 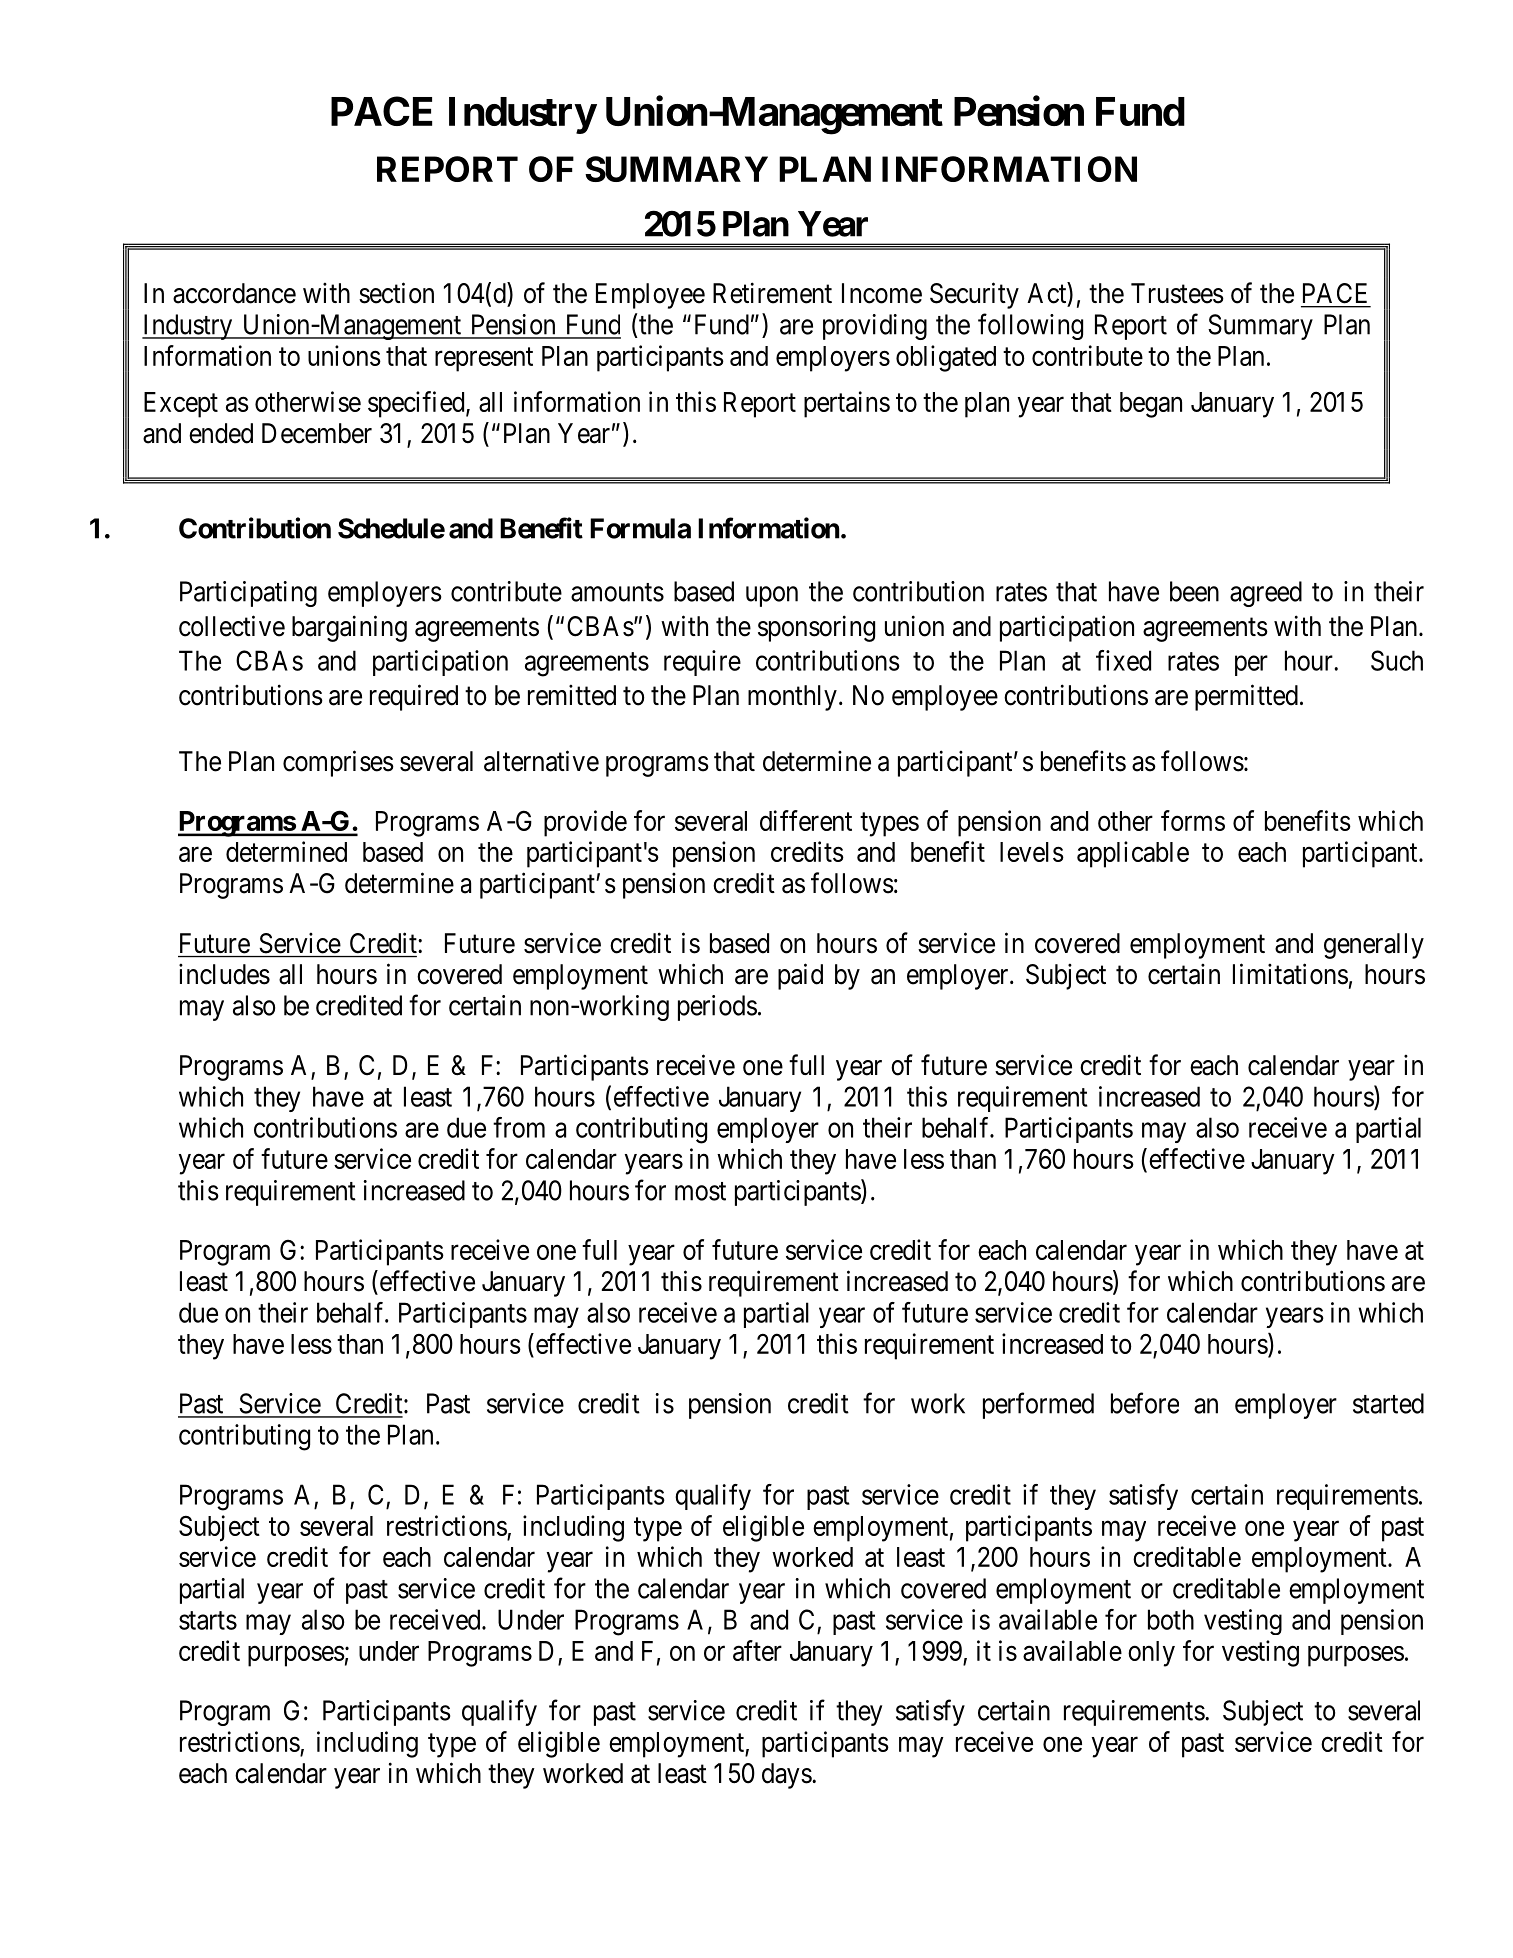 I want to click on Retirement, so click(x=772, y=293).
